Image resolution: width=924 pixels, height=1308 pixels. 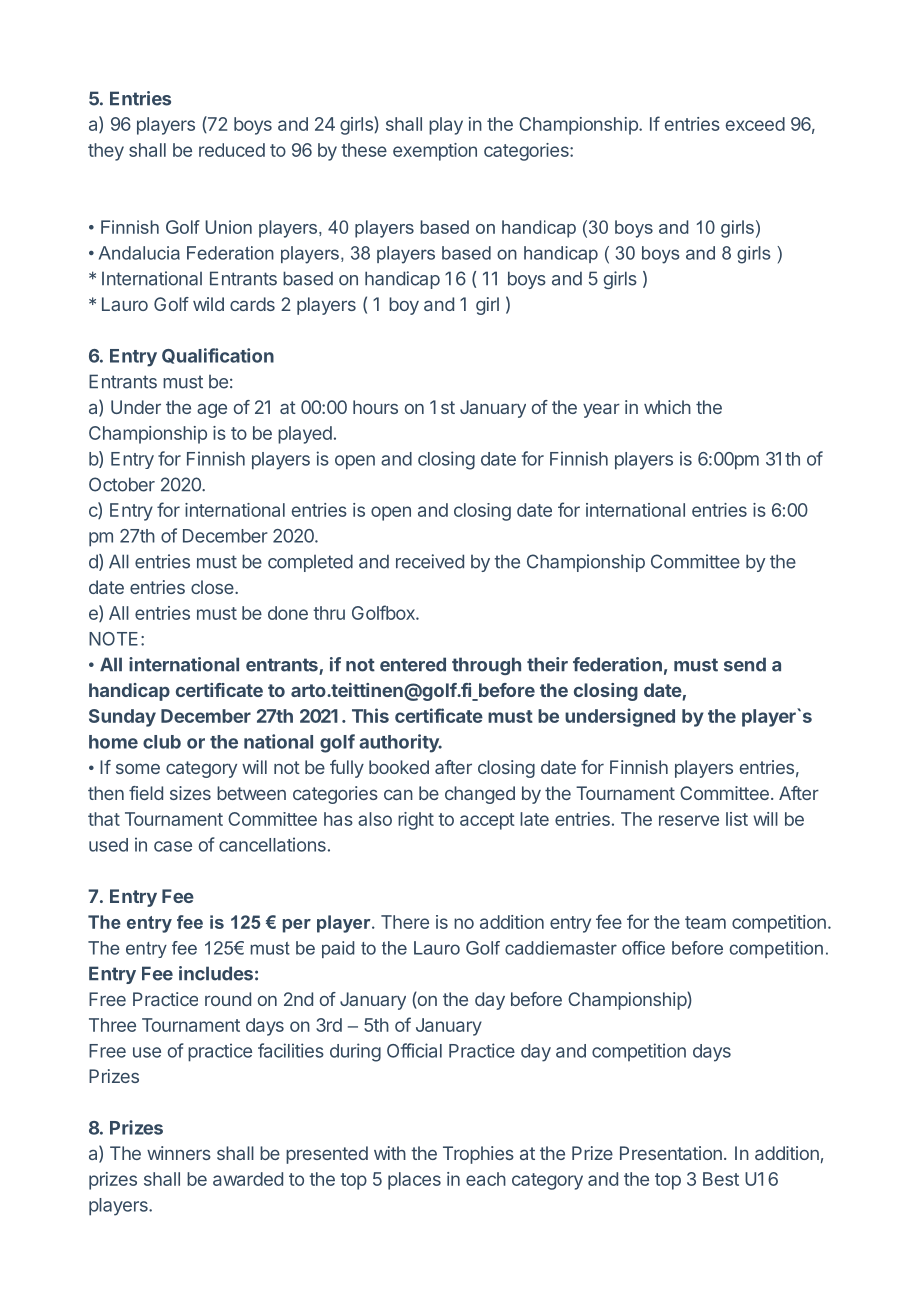 What do you see at coordinates (755, 124) in the screenshot?
I see `exceed` at bounding box center [755, 124].
